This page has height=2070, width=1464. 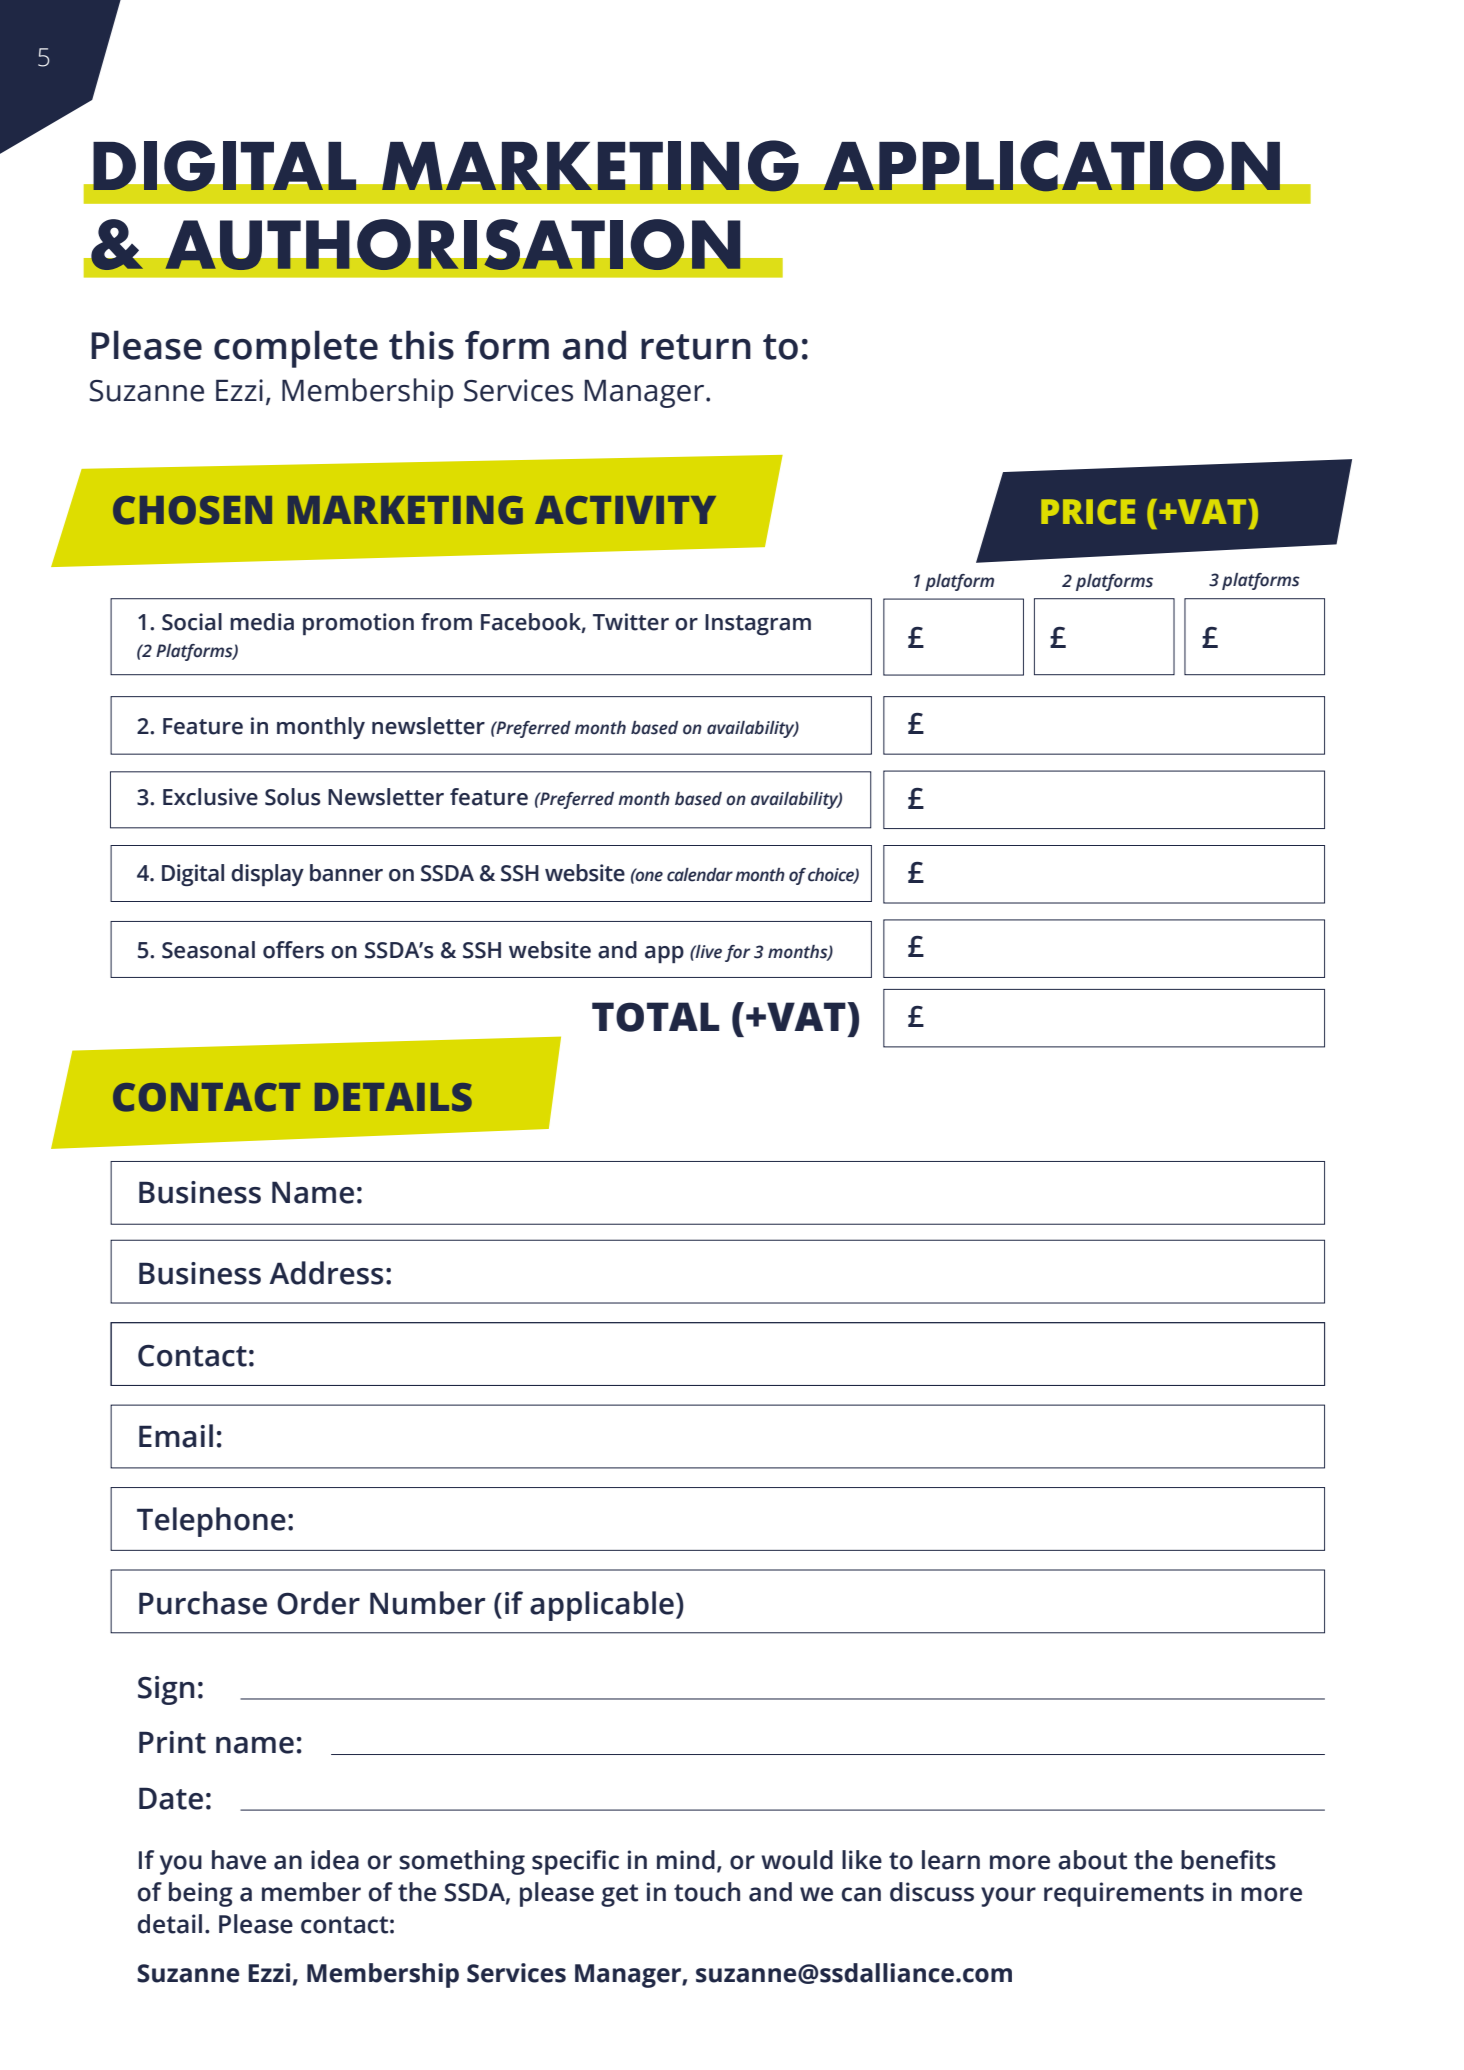 I want to click on complete, so click(x=296, y=349).
